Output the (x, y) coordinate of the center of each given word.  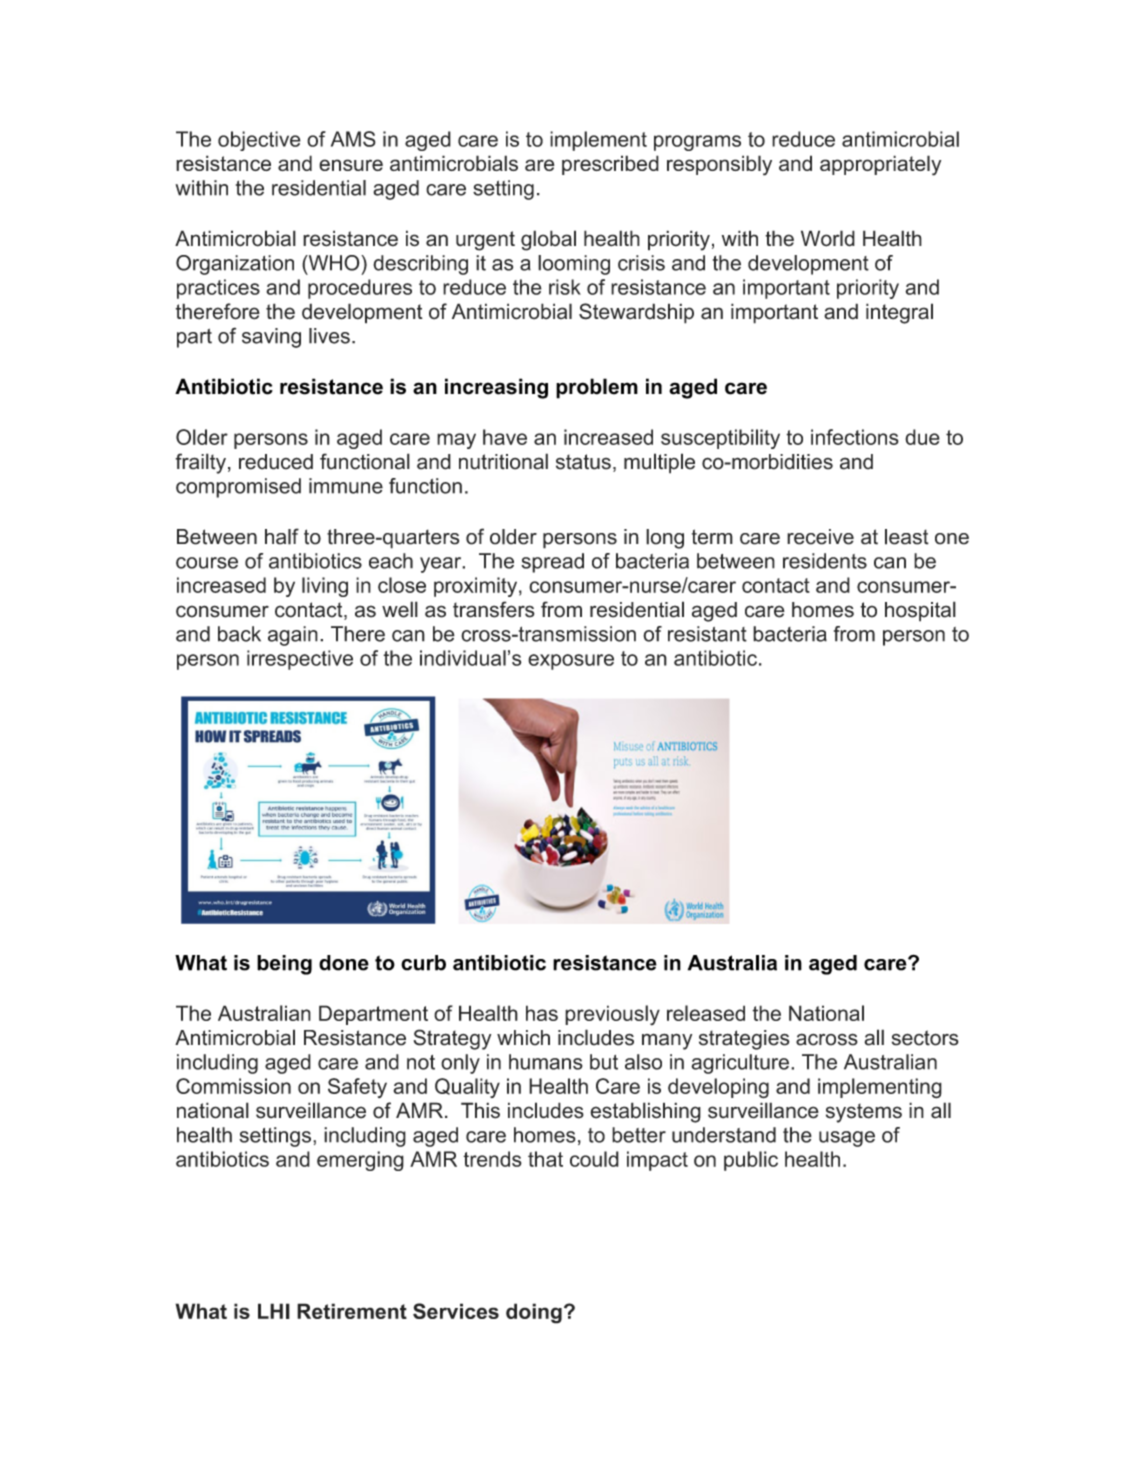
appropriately (880, 165)
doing (534, 1313)
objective (259, 141)
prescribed (610, 165)
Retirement (352, 1311)
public (751, 1161)
